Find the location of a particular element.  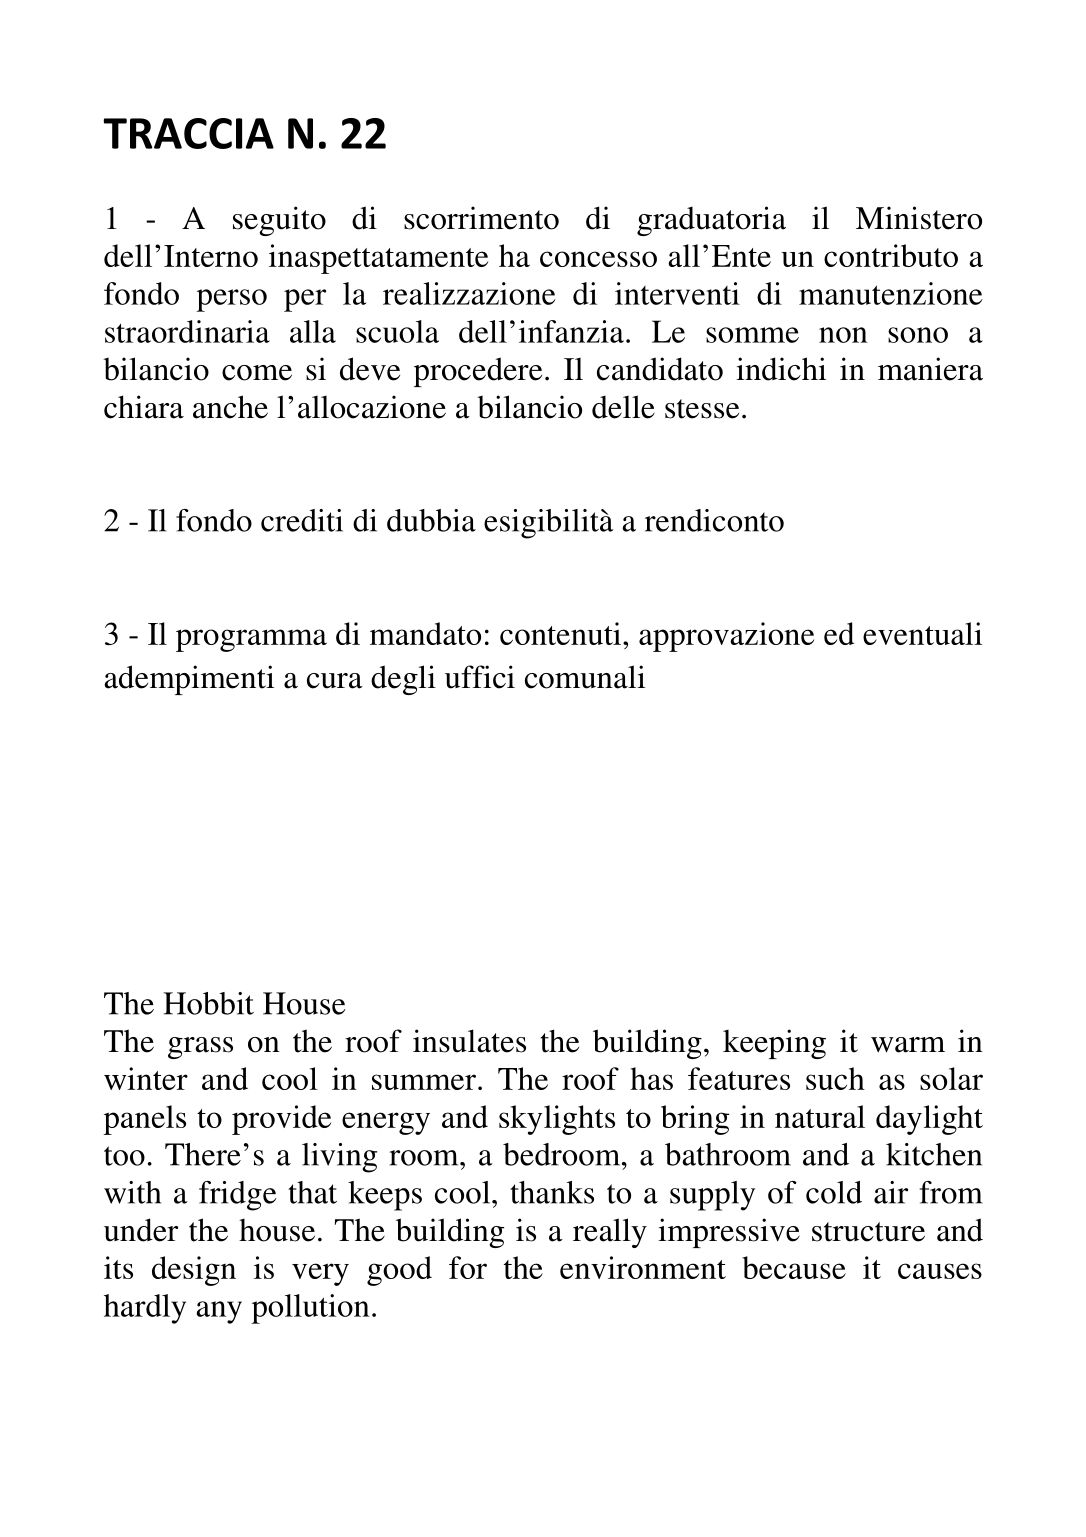

non is located at coordinates (843, 335).
